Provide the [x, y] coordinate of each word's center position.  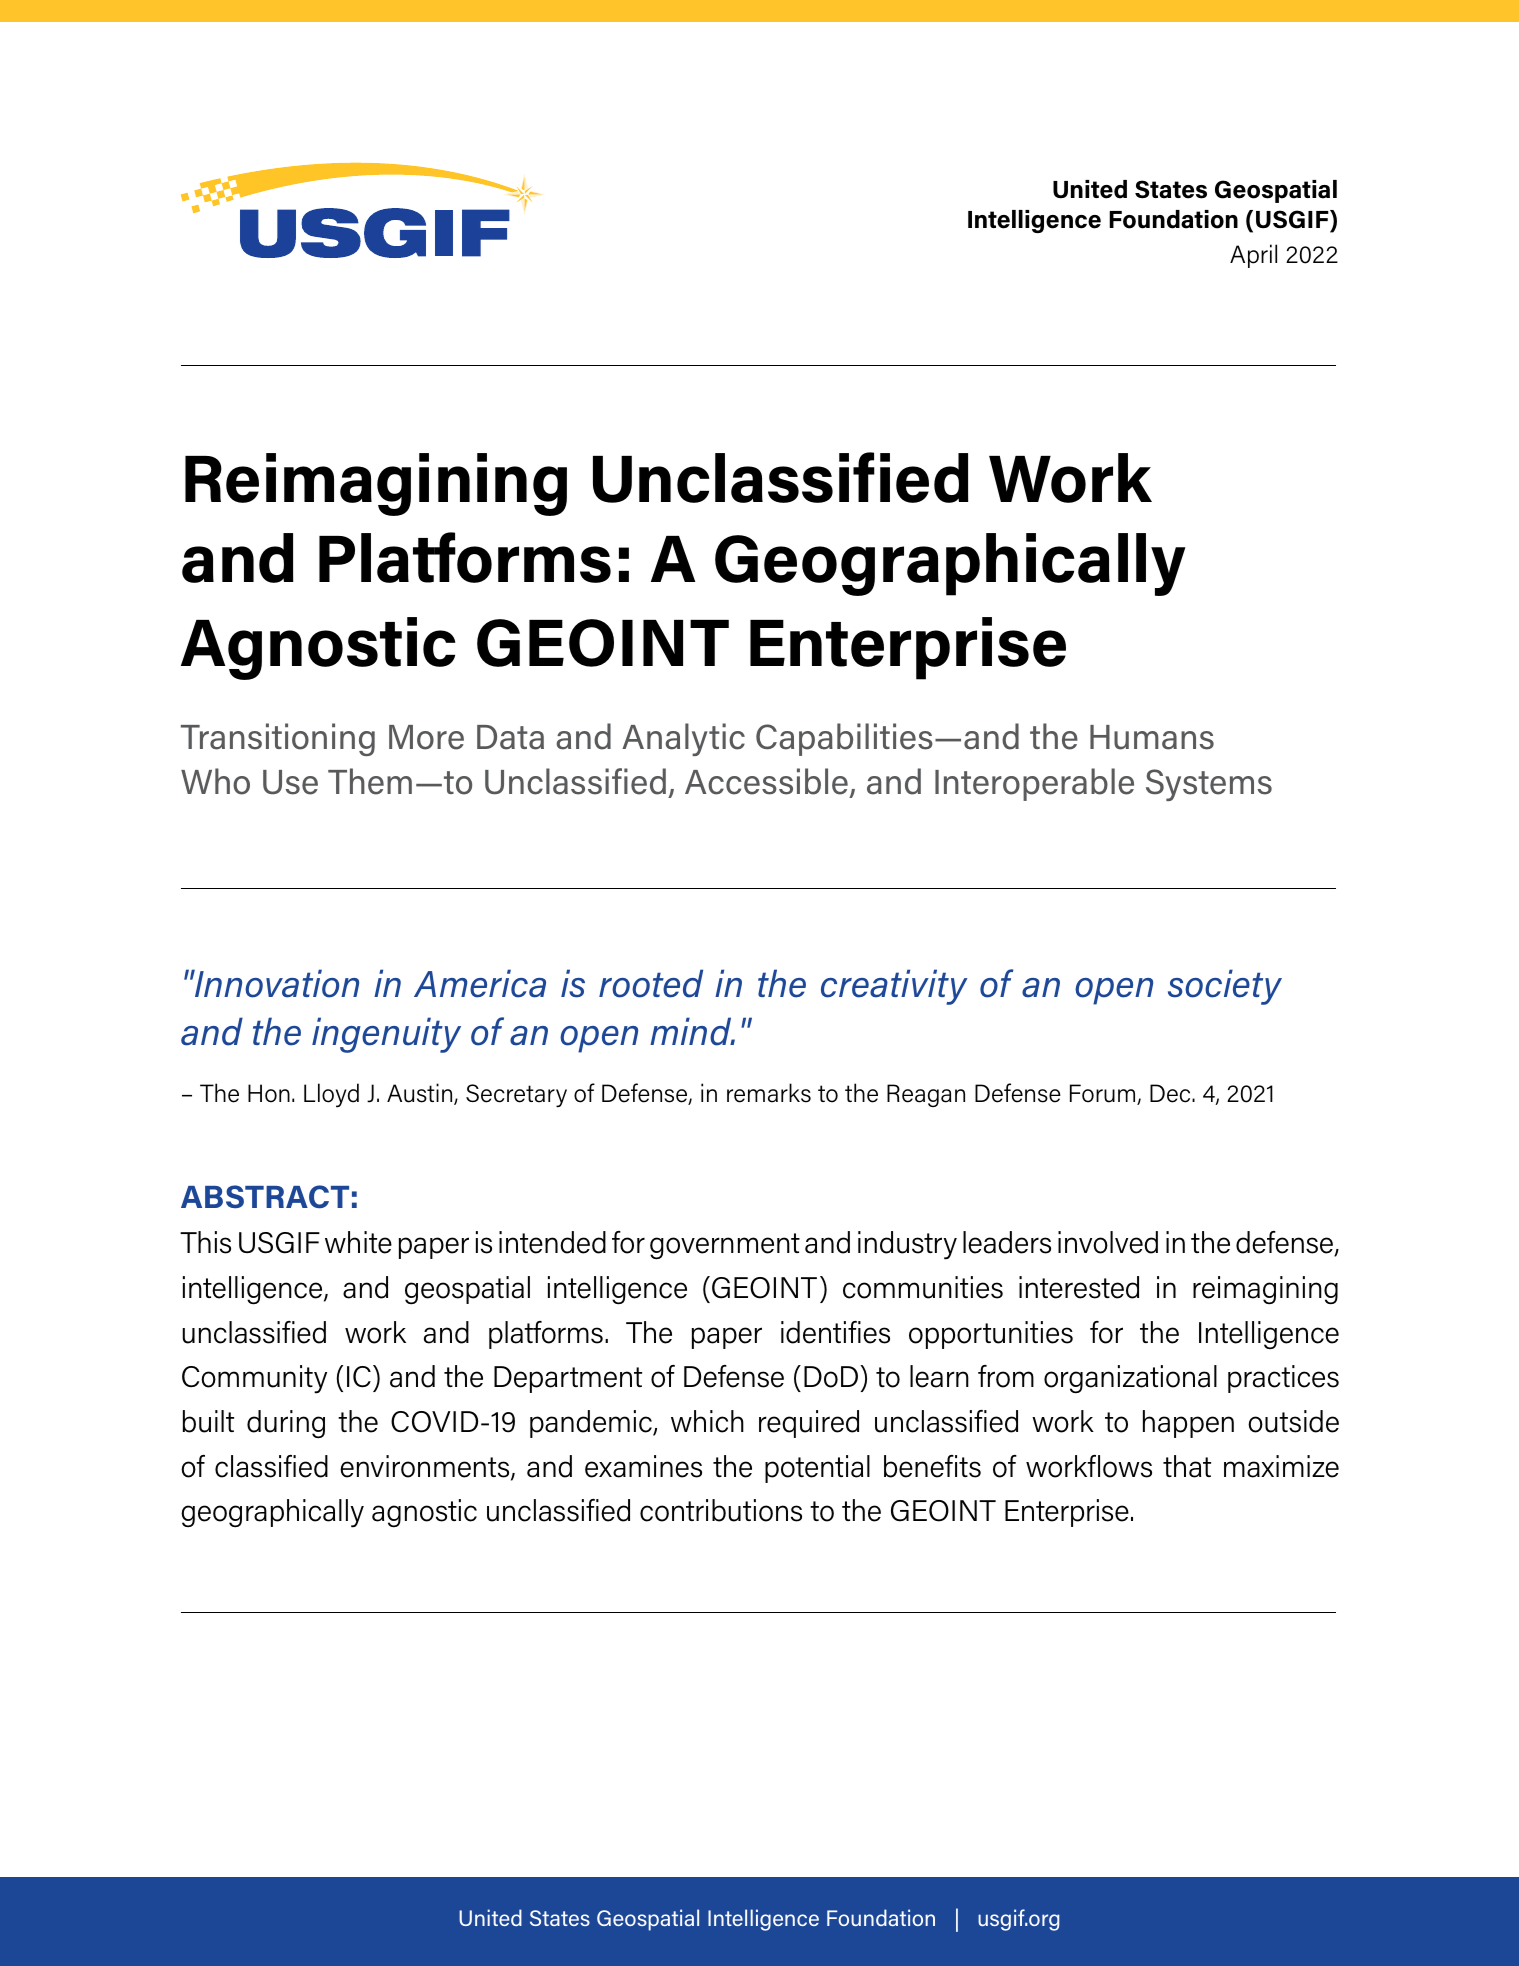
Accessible [766, 781]
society [1225, 987]
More [426, 737]
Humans [1152, 737]
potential [817, 1469]
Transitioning [278, 739]
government [725, 1246]
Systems [1209, 785]
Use [290, 782]
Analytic [683, 739]
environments [426, 1467]
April [1253, 256]
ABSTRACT [265, 1197]
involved [1108, 1242]
